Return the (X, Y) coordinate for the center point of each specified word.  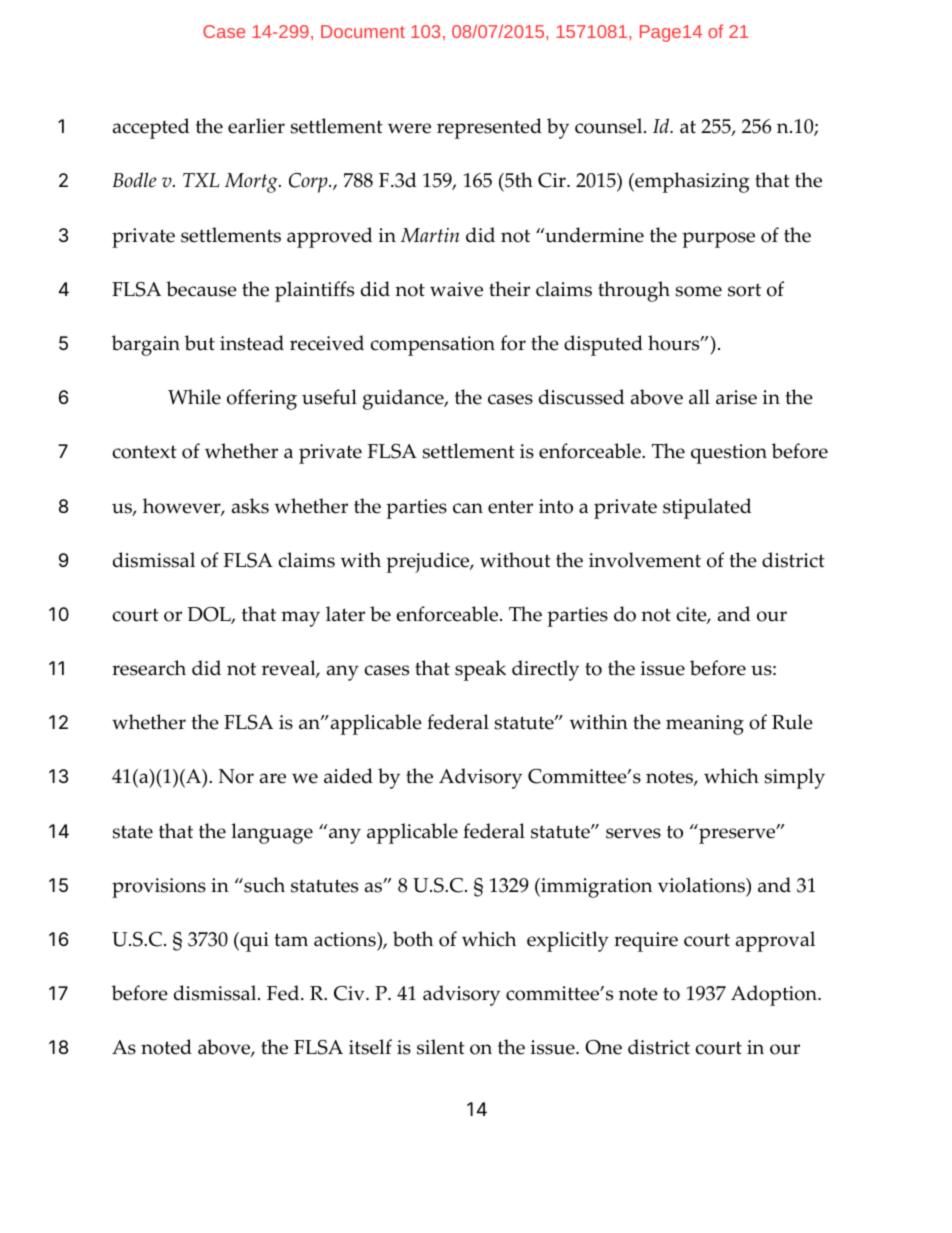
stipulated (707, 508)
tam (291, 939)
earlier (256, 126)
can (468, 508)
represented (489, 128)
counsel (610, 126)
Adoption (775, 995)
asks (250, 506)
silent (441, 1047)
